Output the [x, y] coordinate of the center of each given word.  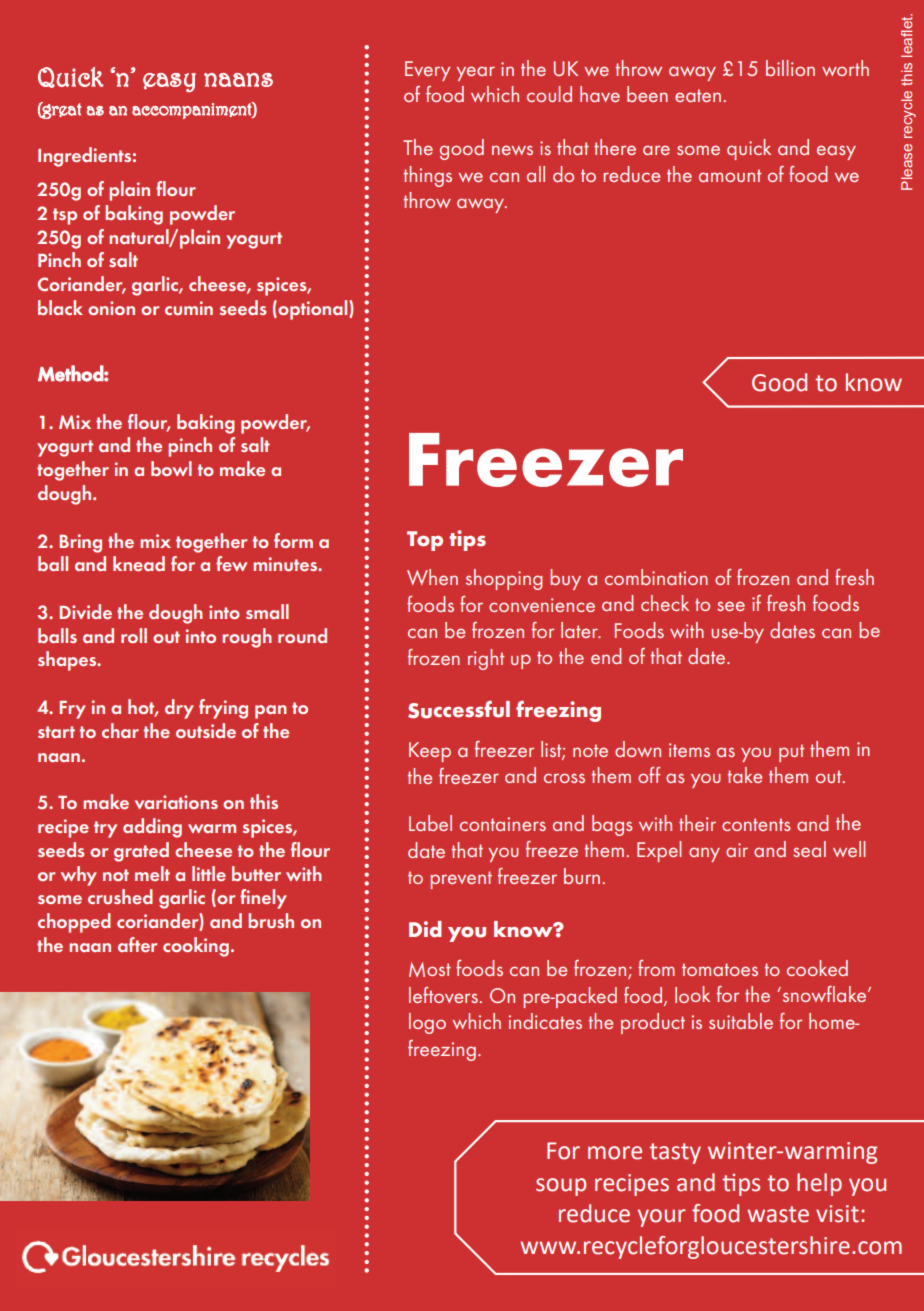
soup [561, 1187]
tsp [65, 216]
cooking [196, 947]
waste [778, 1214]
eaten [698, 95]
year [475, 73]
